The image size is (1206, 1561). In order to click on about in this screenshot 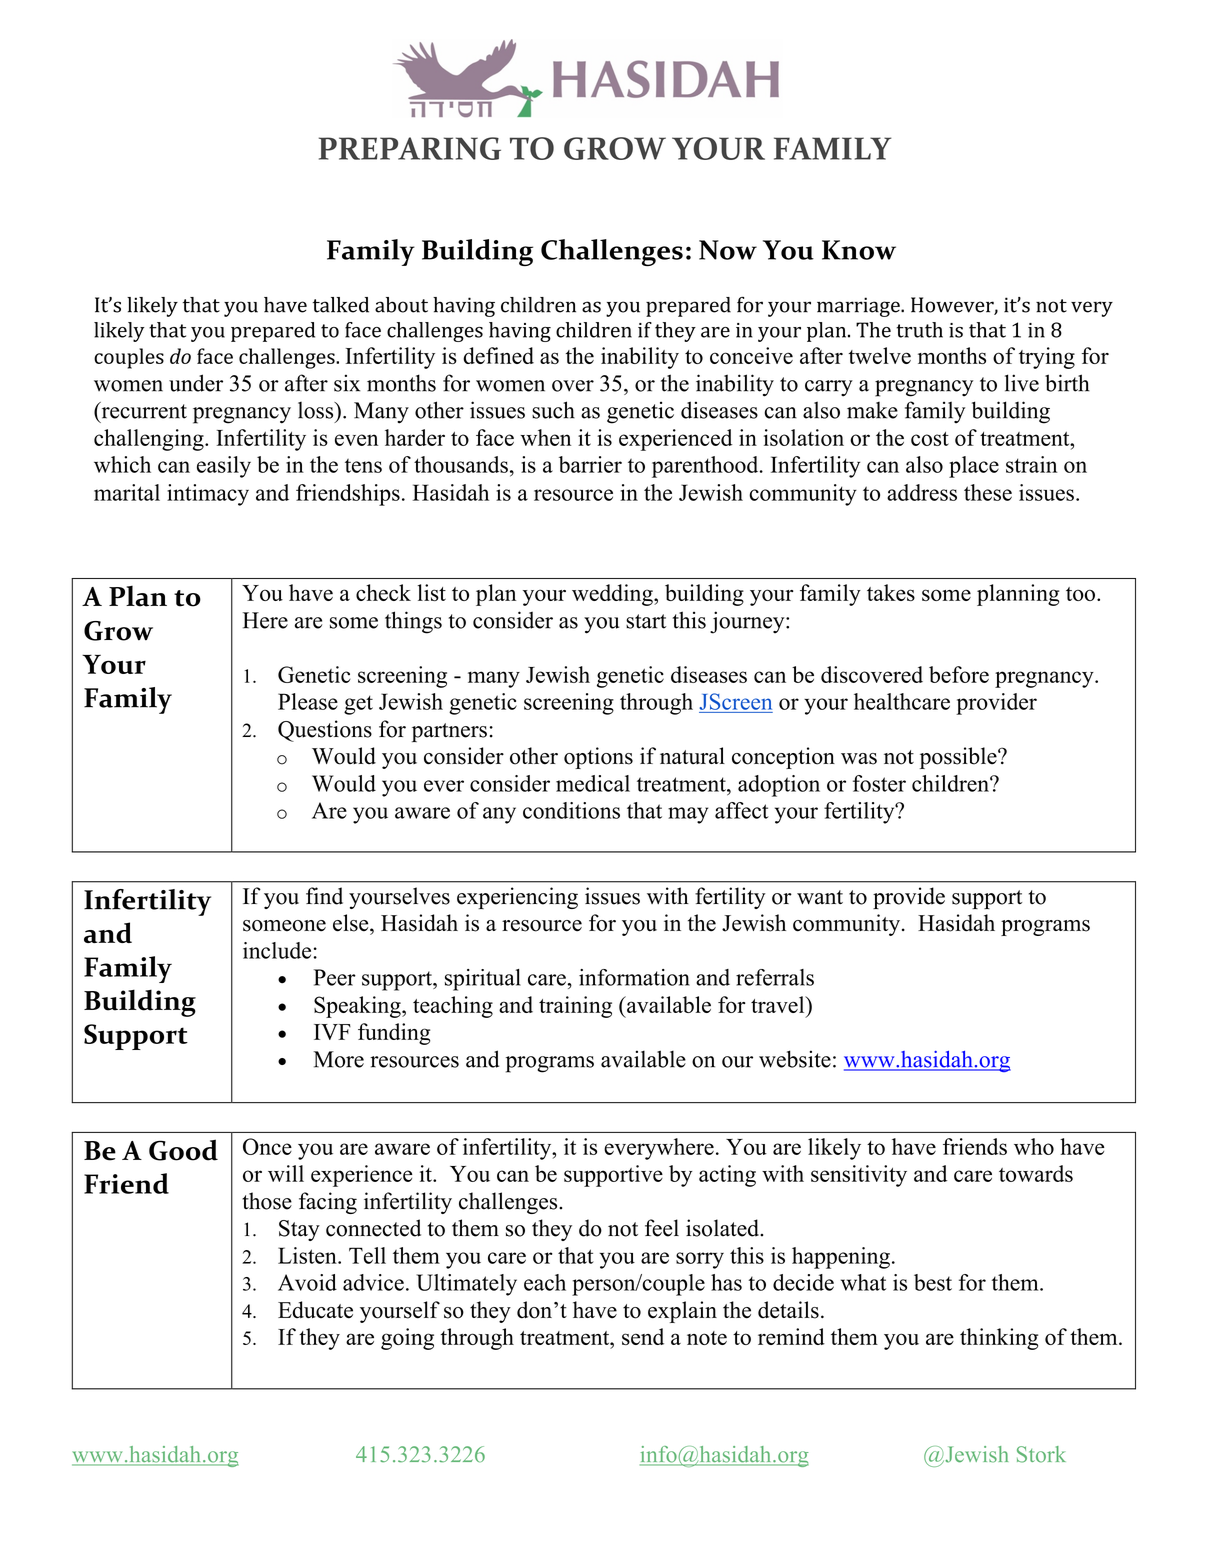, I will do `click(401, 305)`.
